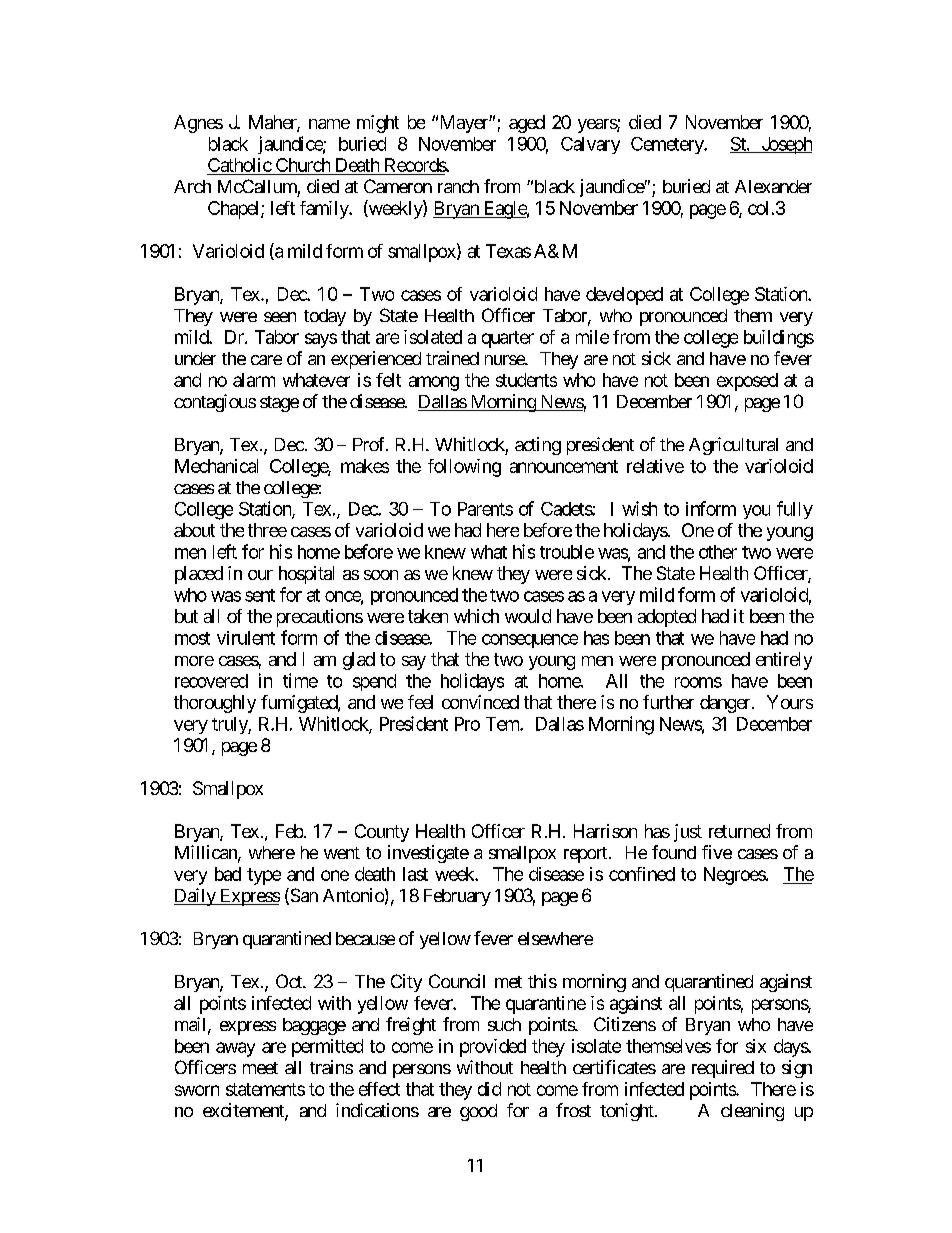 Image resolution: width=952 pixels, height=1233 pixels. Describe the element at coordinates (302, 166) in the document. I see `Church` at that location.
